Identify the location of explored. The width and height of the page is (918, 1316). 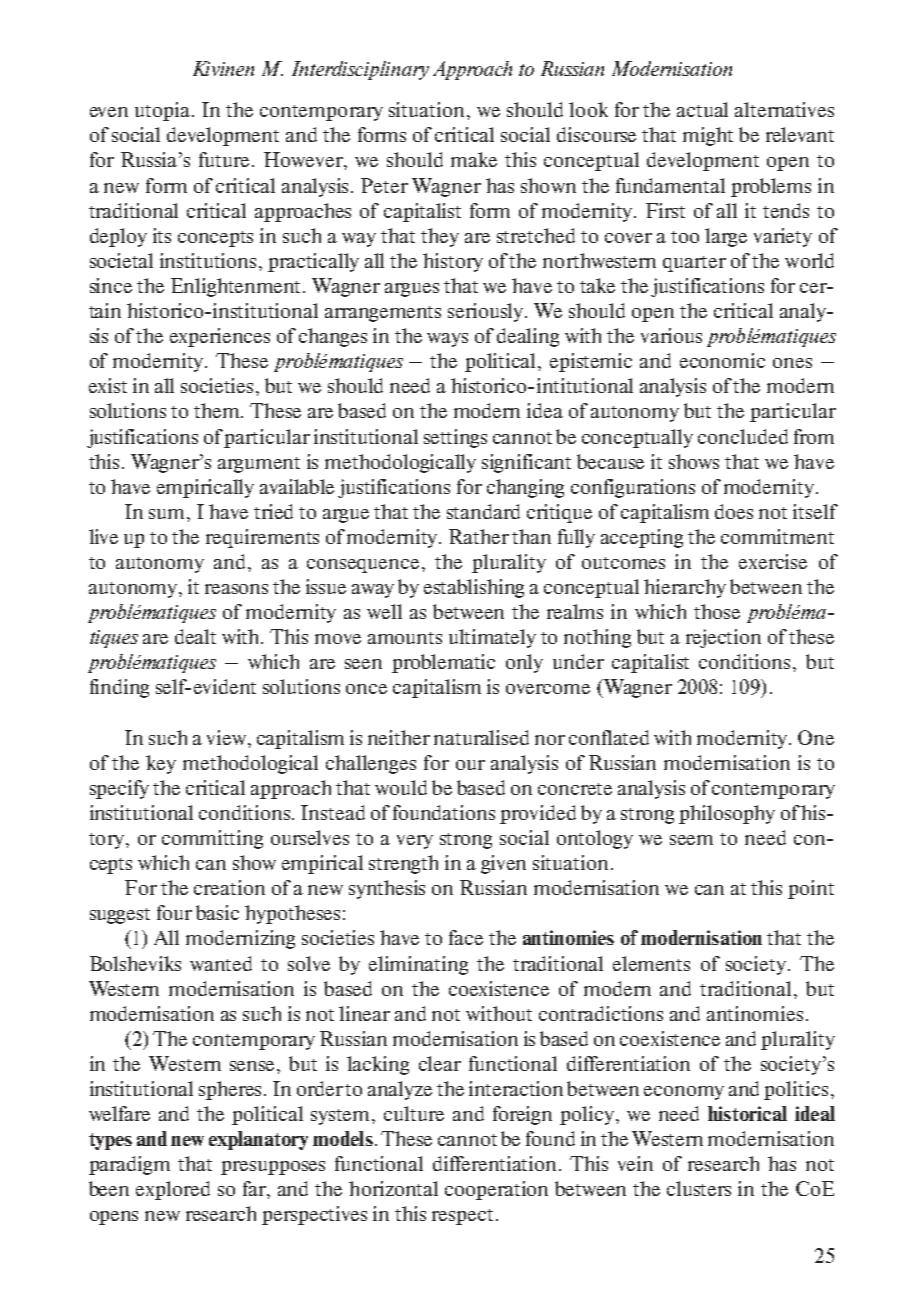
(173, 1190).
